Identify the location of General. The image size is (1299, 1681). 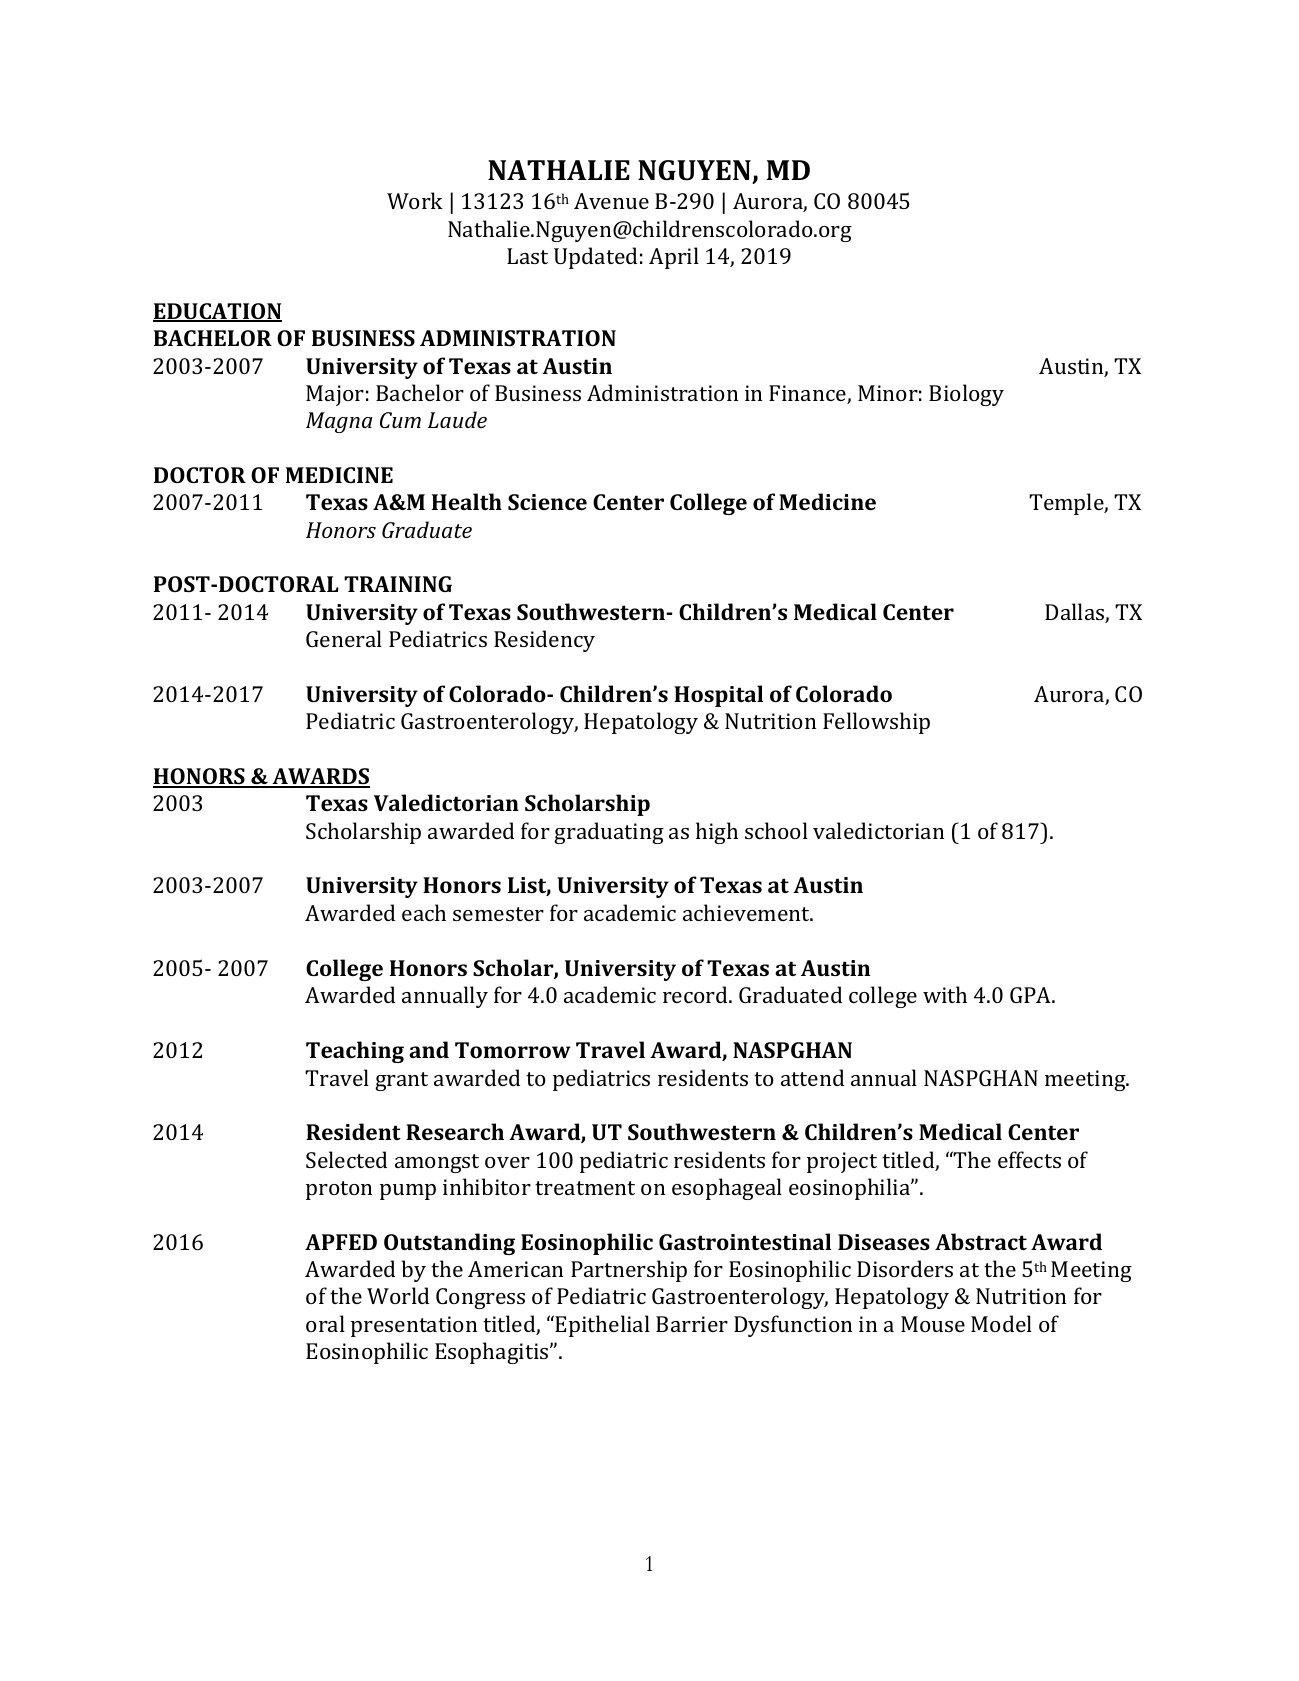
(344, 638).
